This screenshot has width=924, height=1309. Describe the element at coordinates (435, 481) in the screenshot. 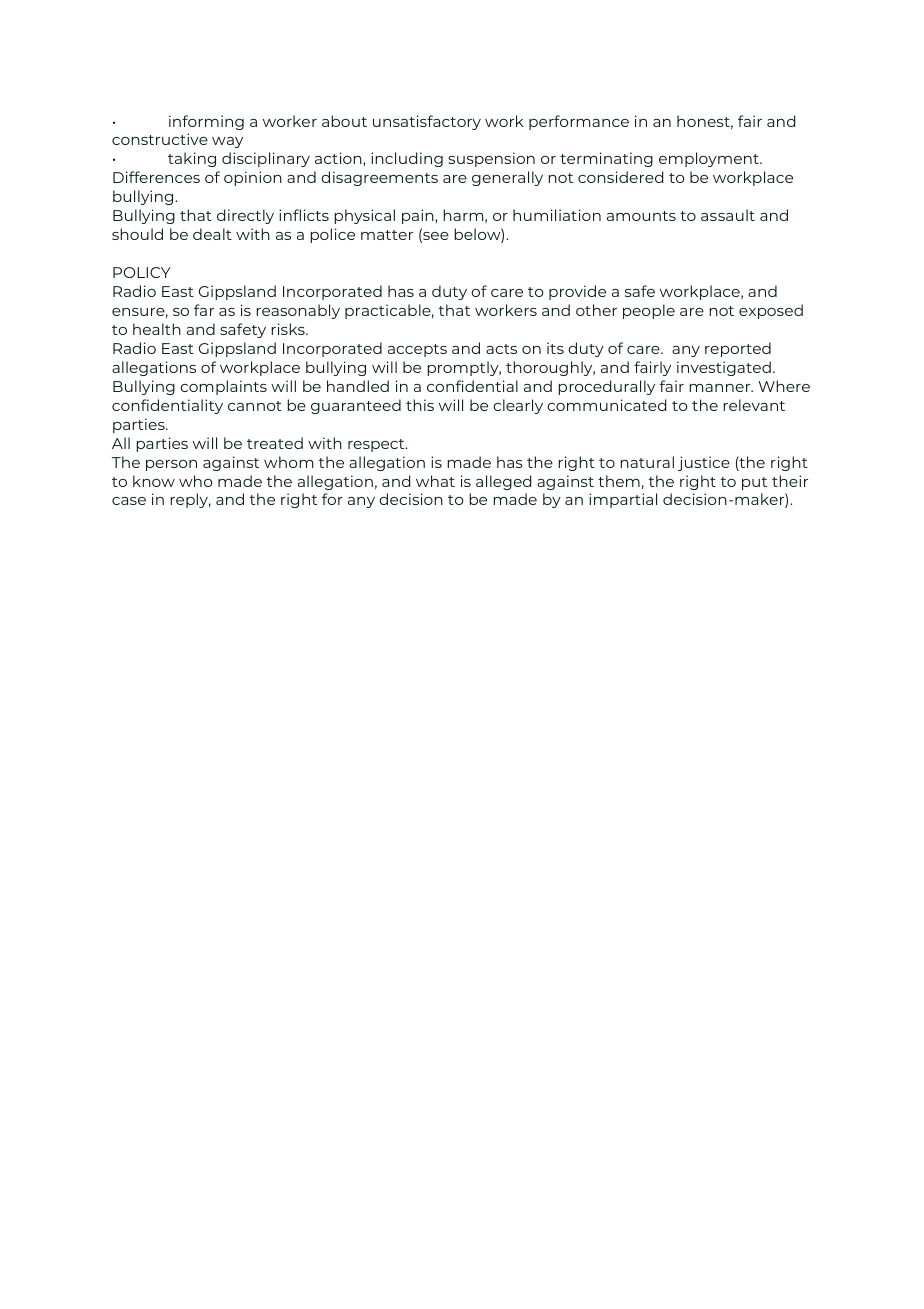

I see `what` at that location.
